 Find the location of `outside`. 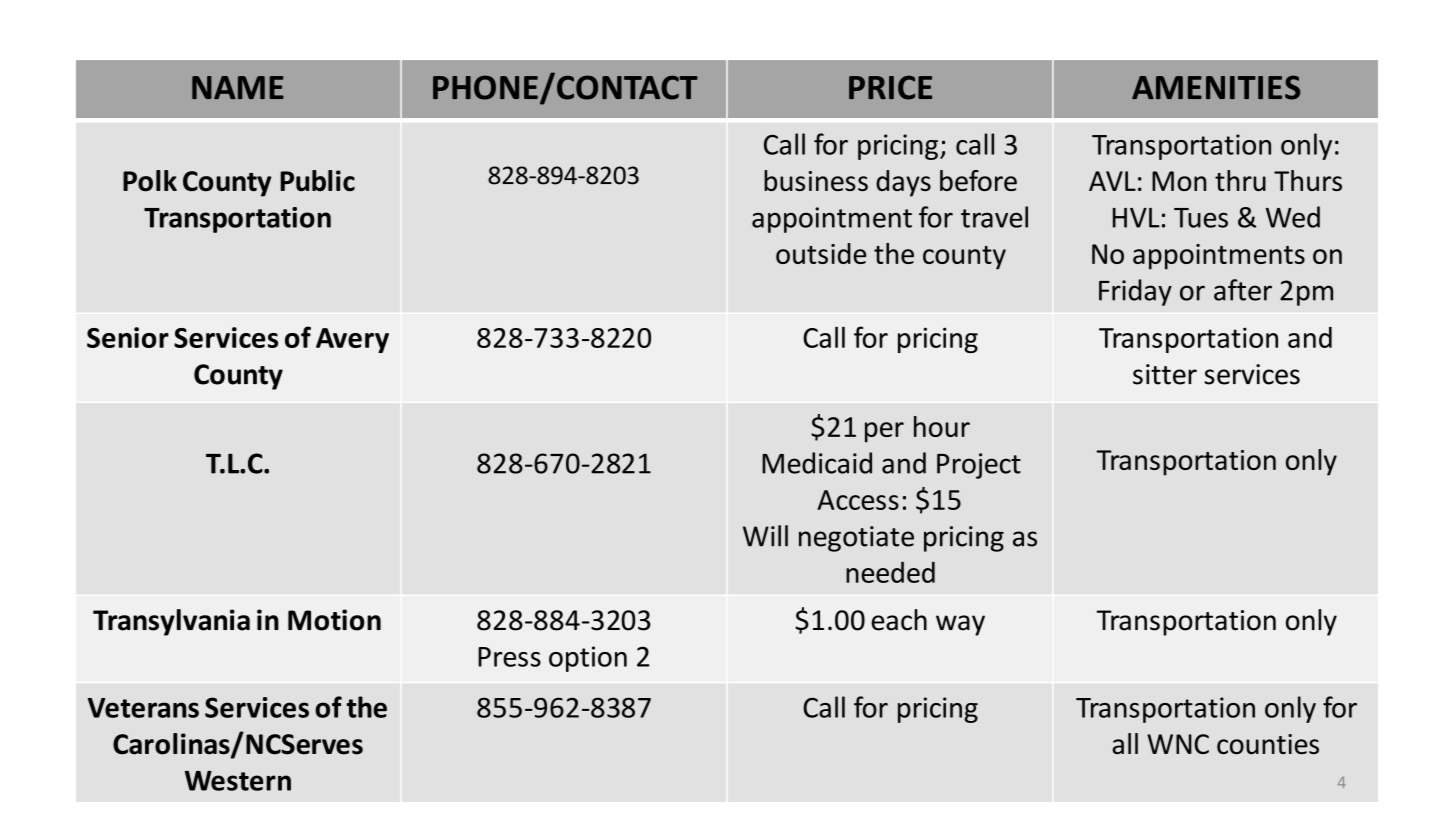

outside is located at coordinates (821, 253).
